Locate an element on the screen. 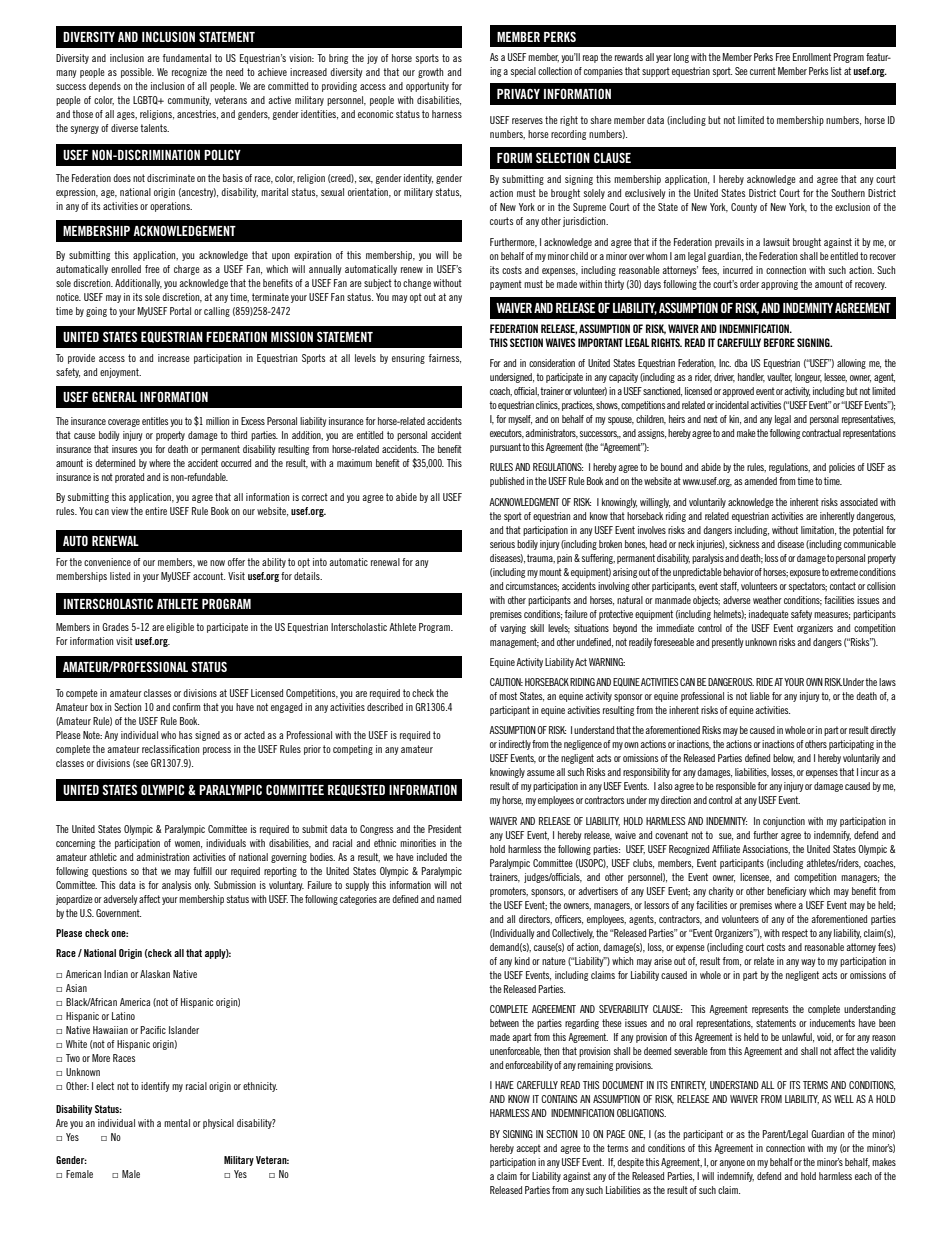 The height and width of the screenshot is (1233, 952). fairness is located at coordinates (445, 359).
